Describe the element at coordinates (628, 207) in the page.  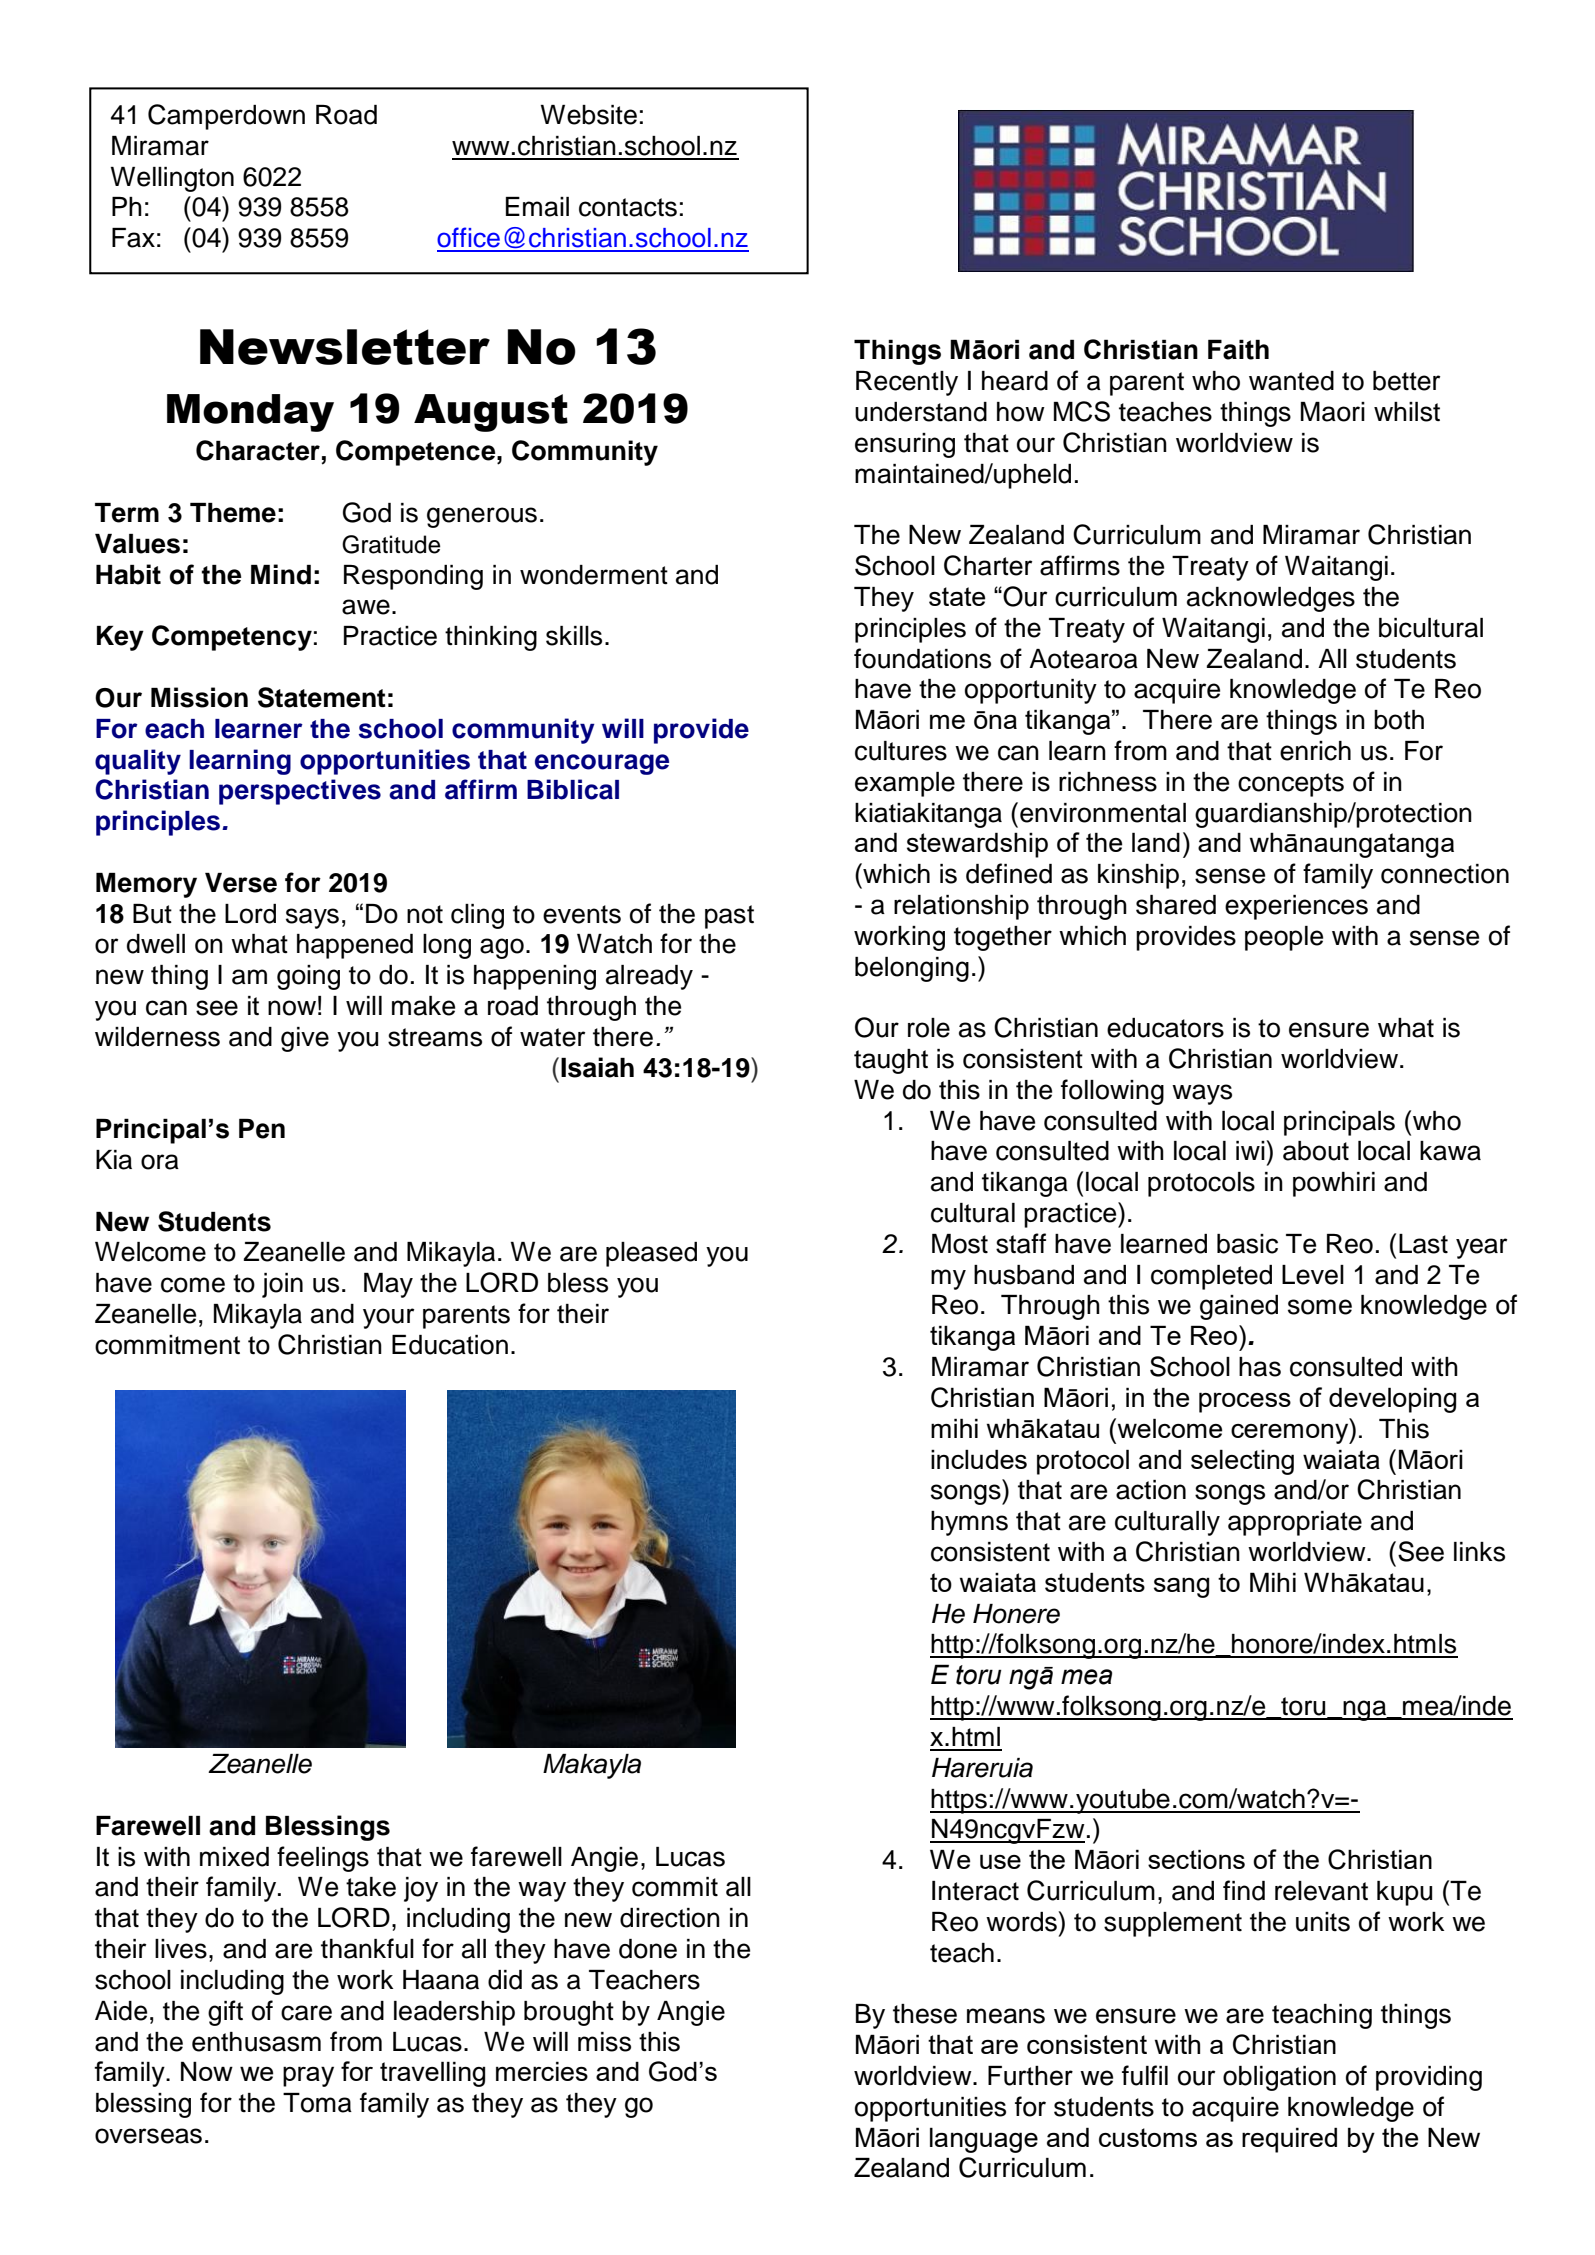
I see `contacts` at that location.
